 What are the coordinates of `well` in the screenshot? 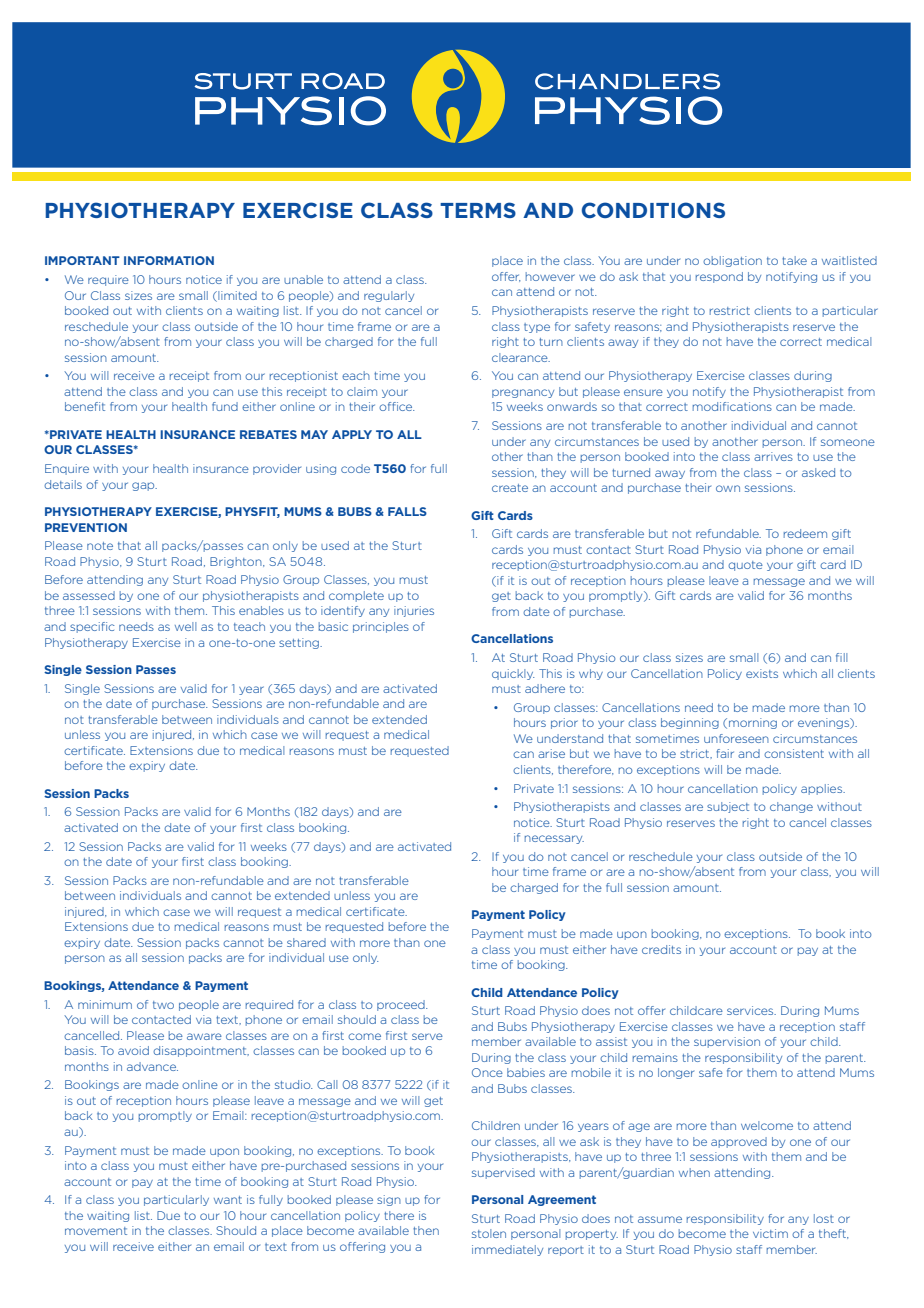 It's located at (185, 626).
